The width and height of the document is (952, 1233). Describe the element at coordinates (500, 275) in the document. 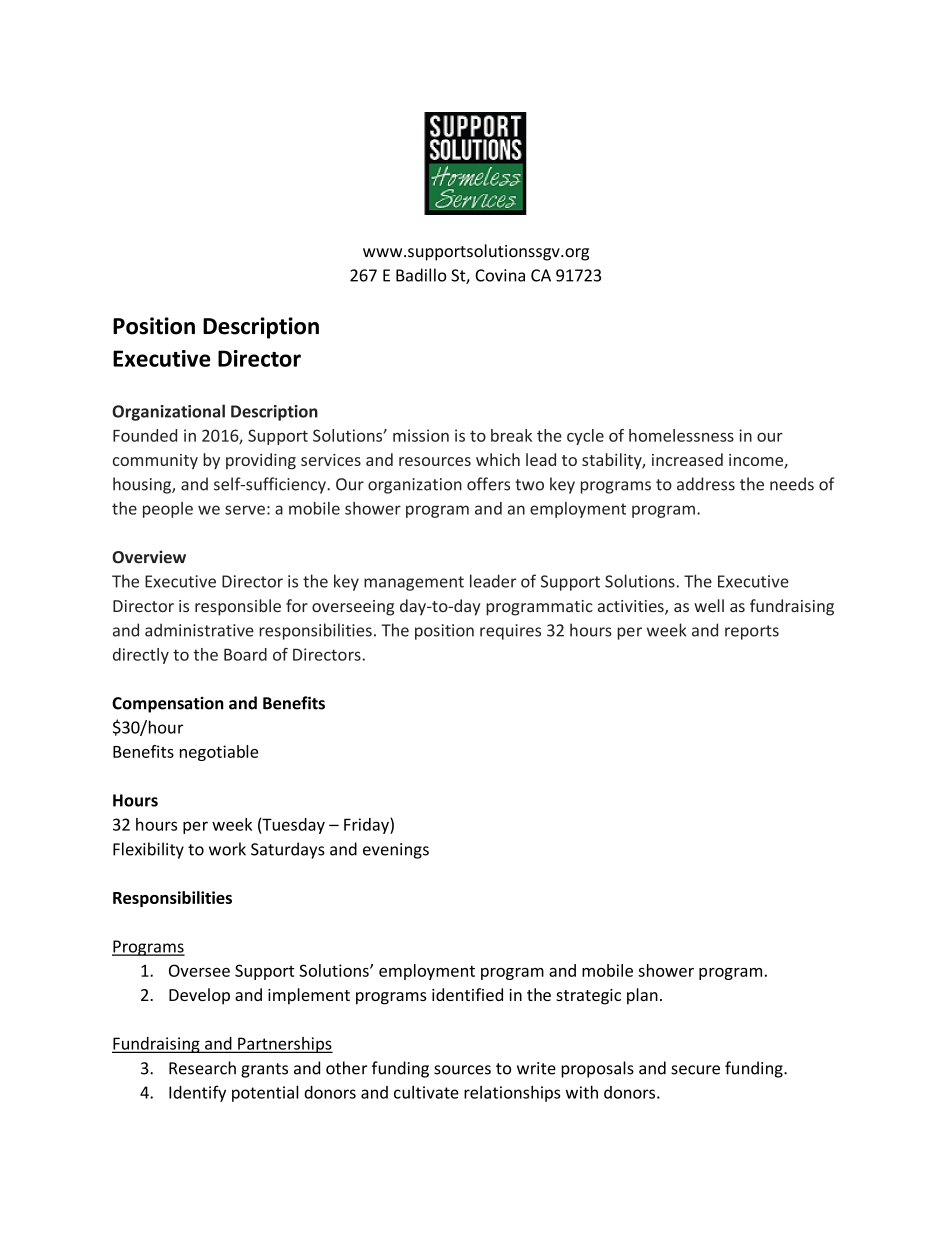

I see `Covina` at that location.
